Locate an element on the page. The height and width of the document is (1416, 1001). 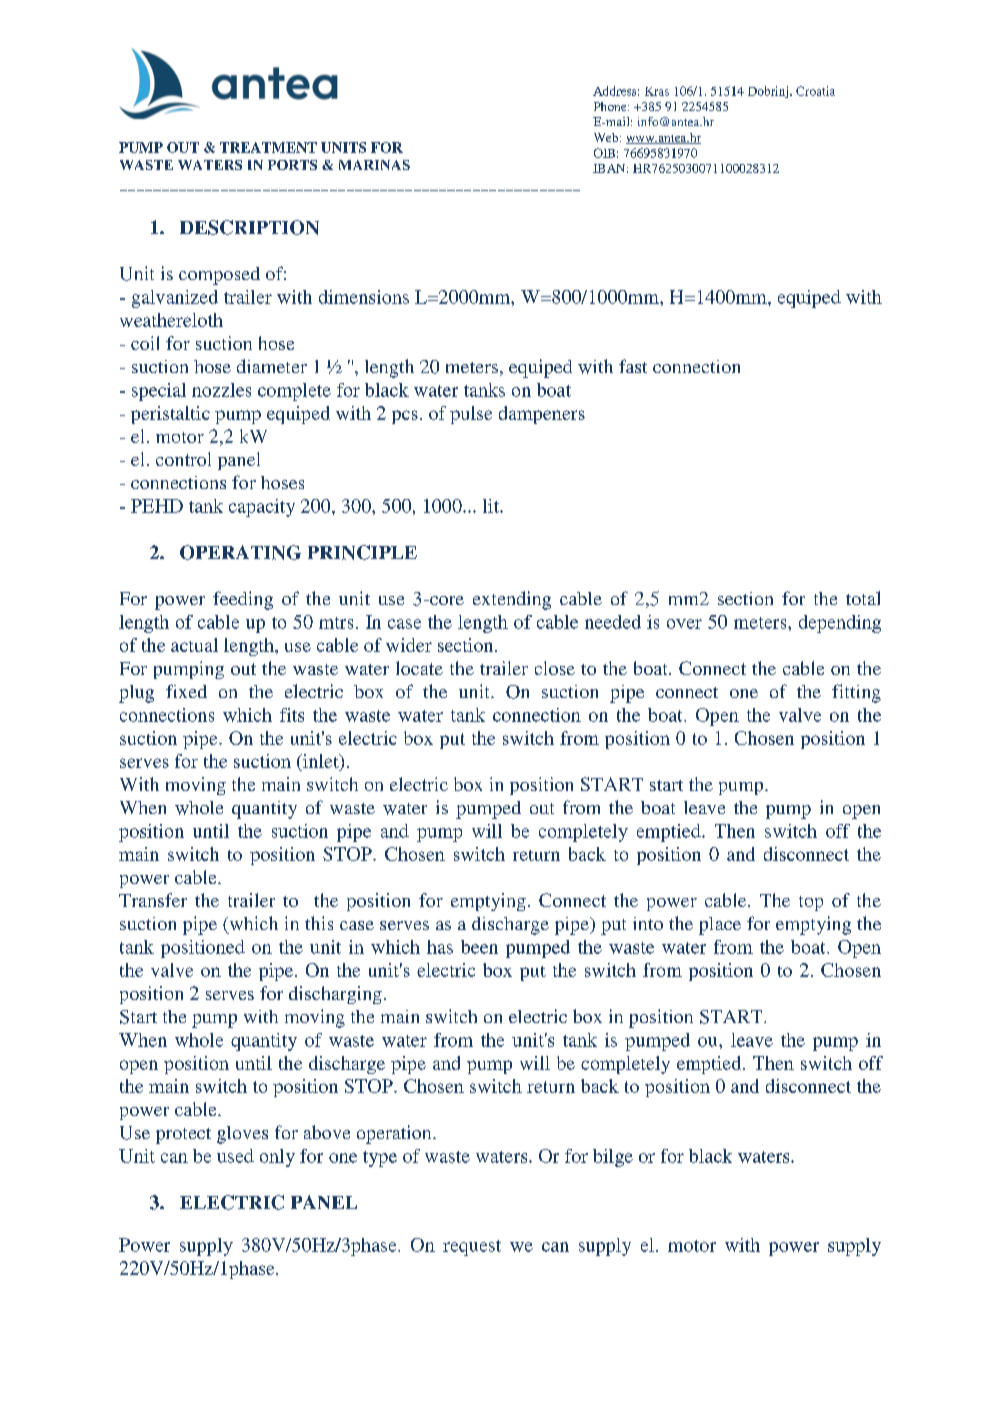
Web is located at coordinates (606, 137).
